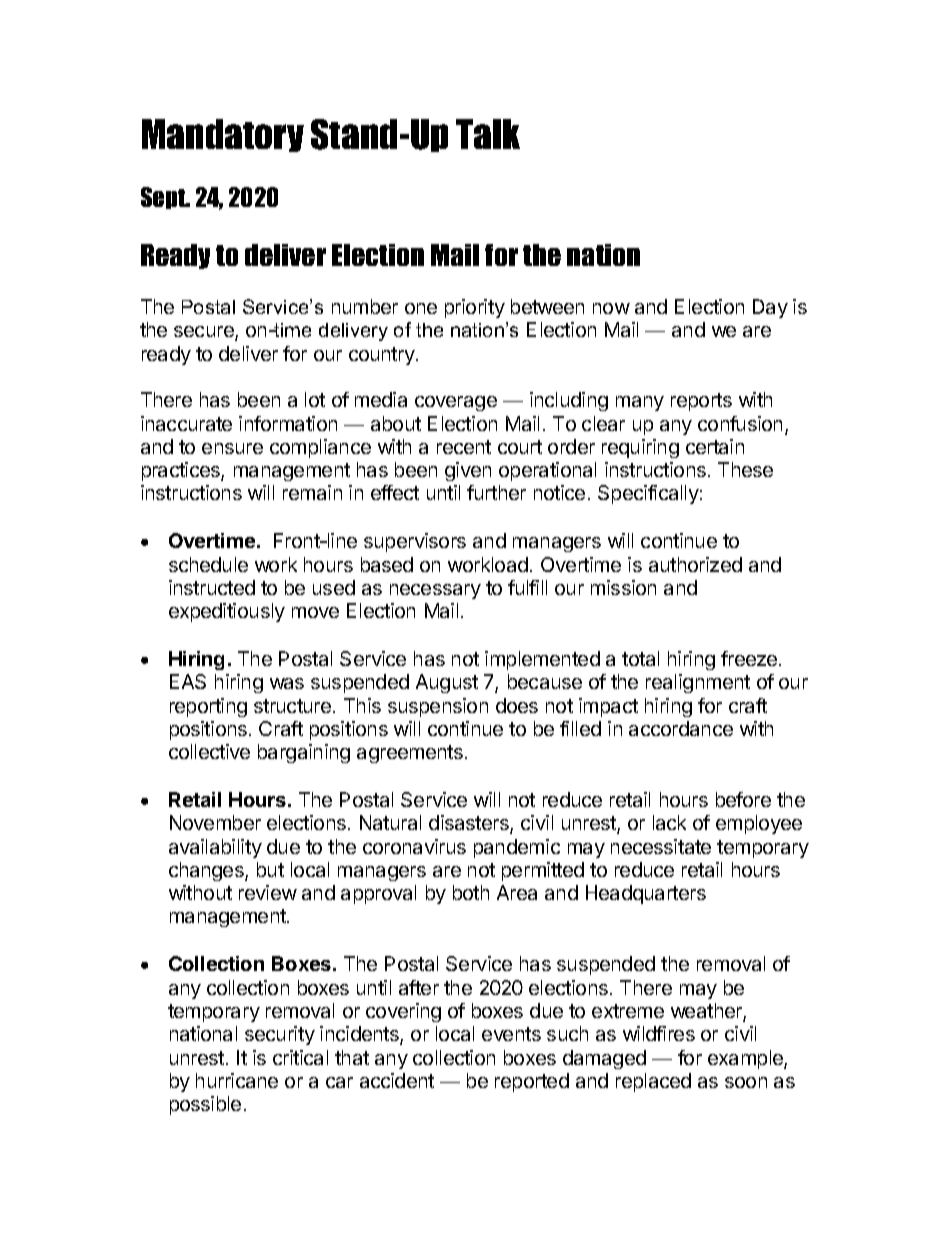 The image size is (952, 1233). What do you see at coordinates (209, 751) in the screenshot?
I see `collective` at bounding box center [209, 751].
